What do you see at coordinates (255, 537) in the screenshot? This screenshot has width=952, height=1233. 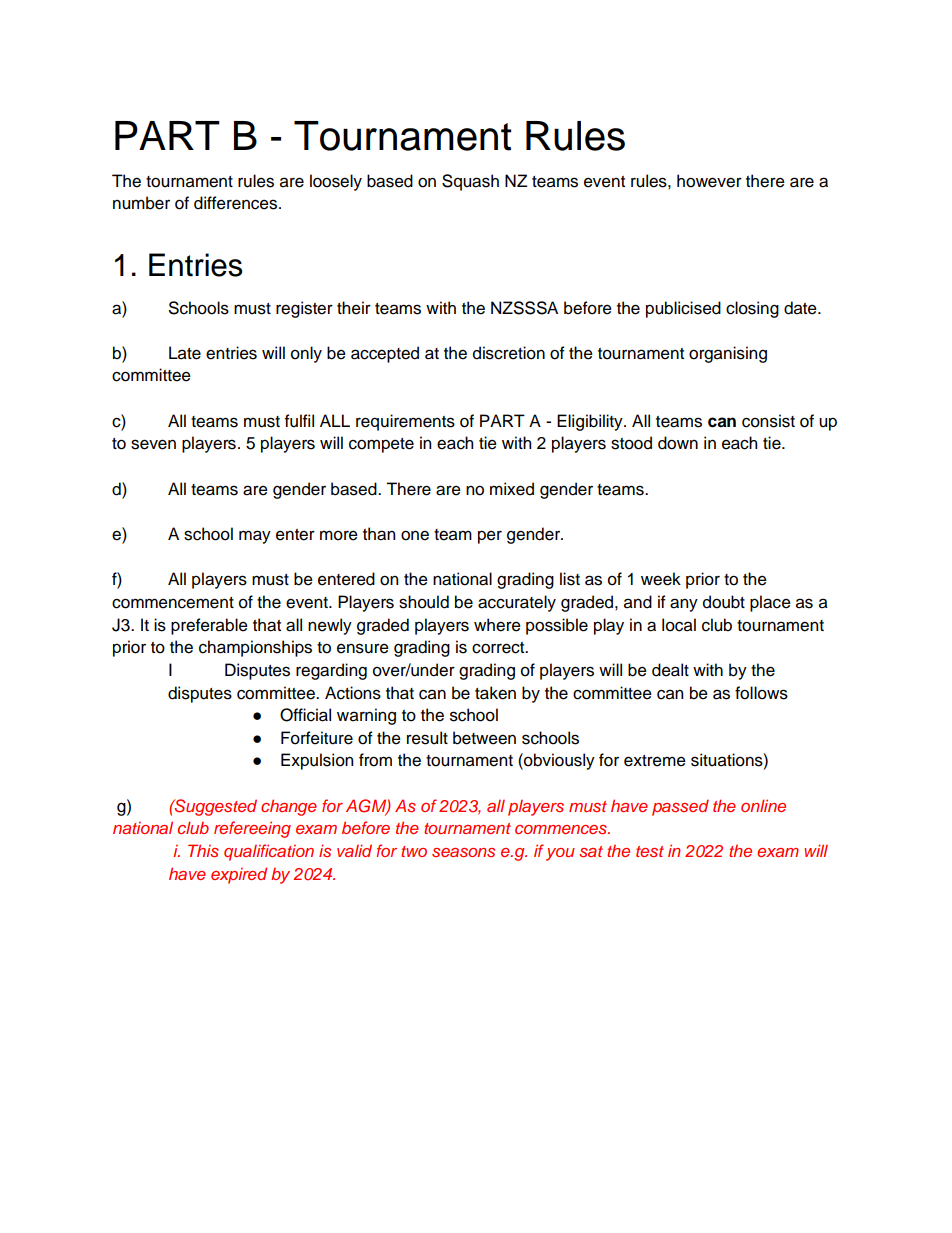 I see `may` at bounding box center [255, 537].
